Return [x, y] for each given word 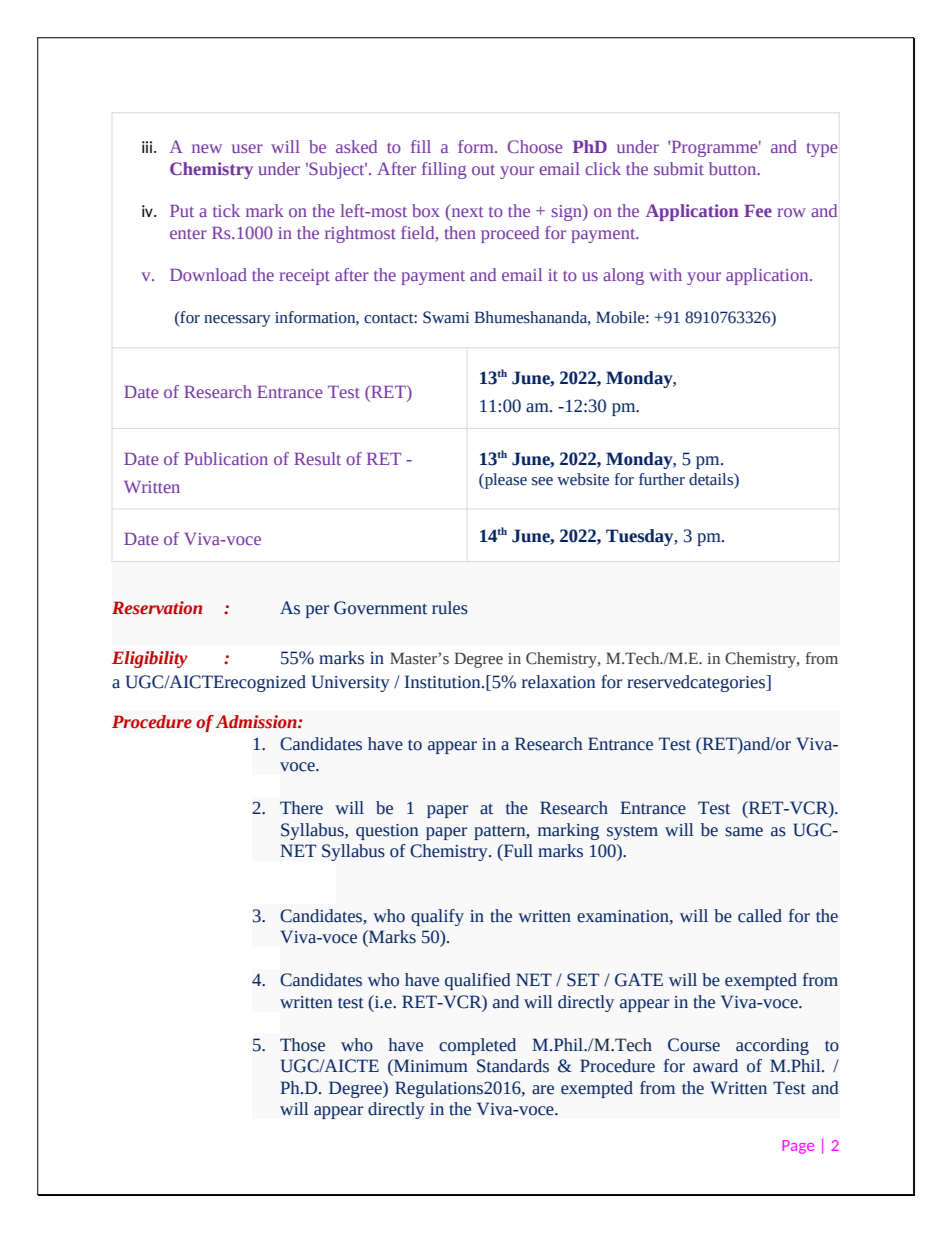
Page [798, 1147]
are [543, 1090]
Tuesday [641, 537]
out [483, 170]
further [662, 479]
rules [450, 608]
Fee [758, 211]
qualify [437, 917]
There [301, 808]
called [760, 916]
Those [302, 1045]
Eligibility [150, 659]
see [542, 481]
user [247, 148]
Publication [226, 458]
